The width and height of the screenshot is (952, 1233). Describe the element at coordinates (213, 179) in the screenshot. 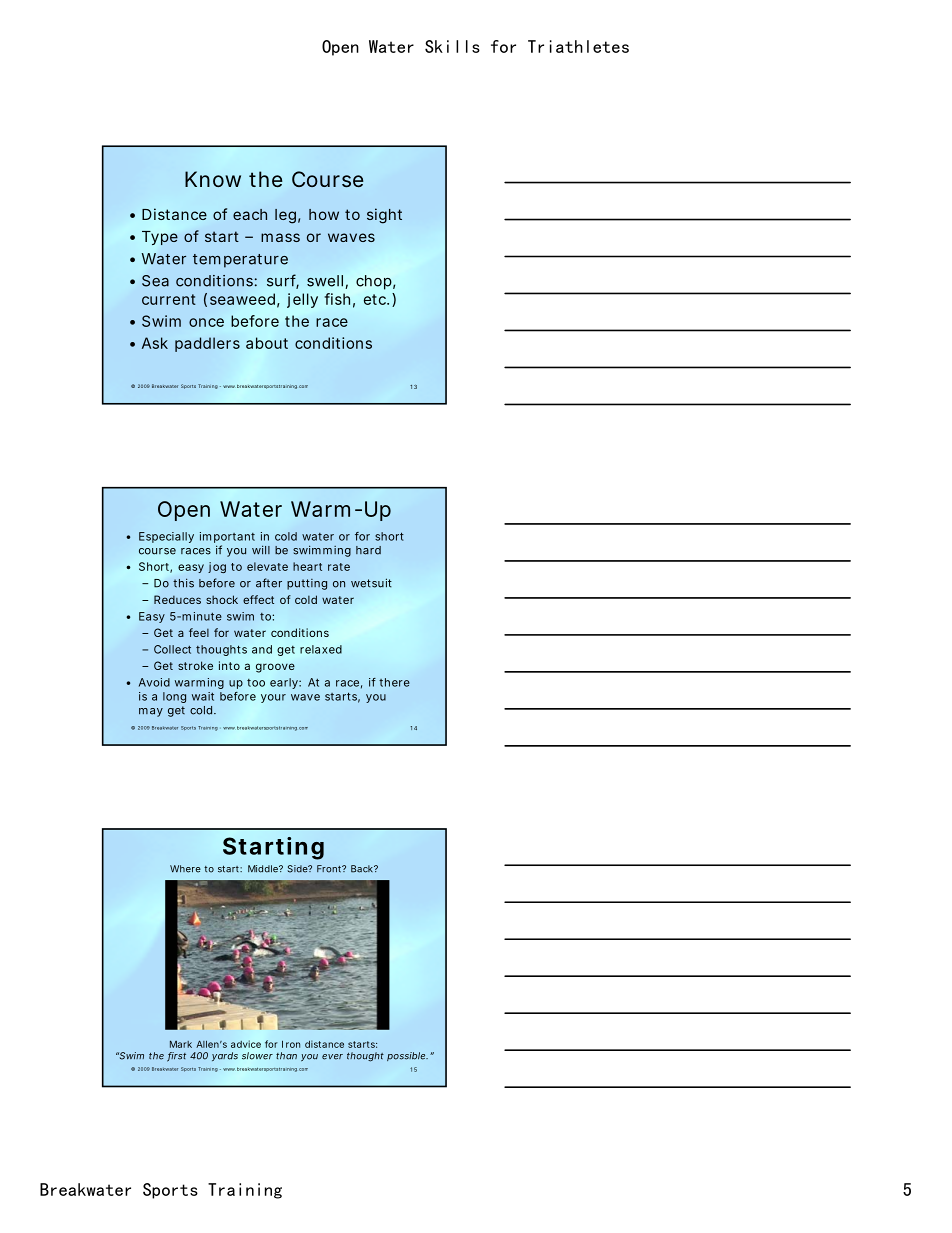

I see `Know` at that location.
